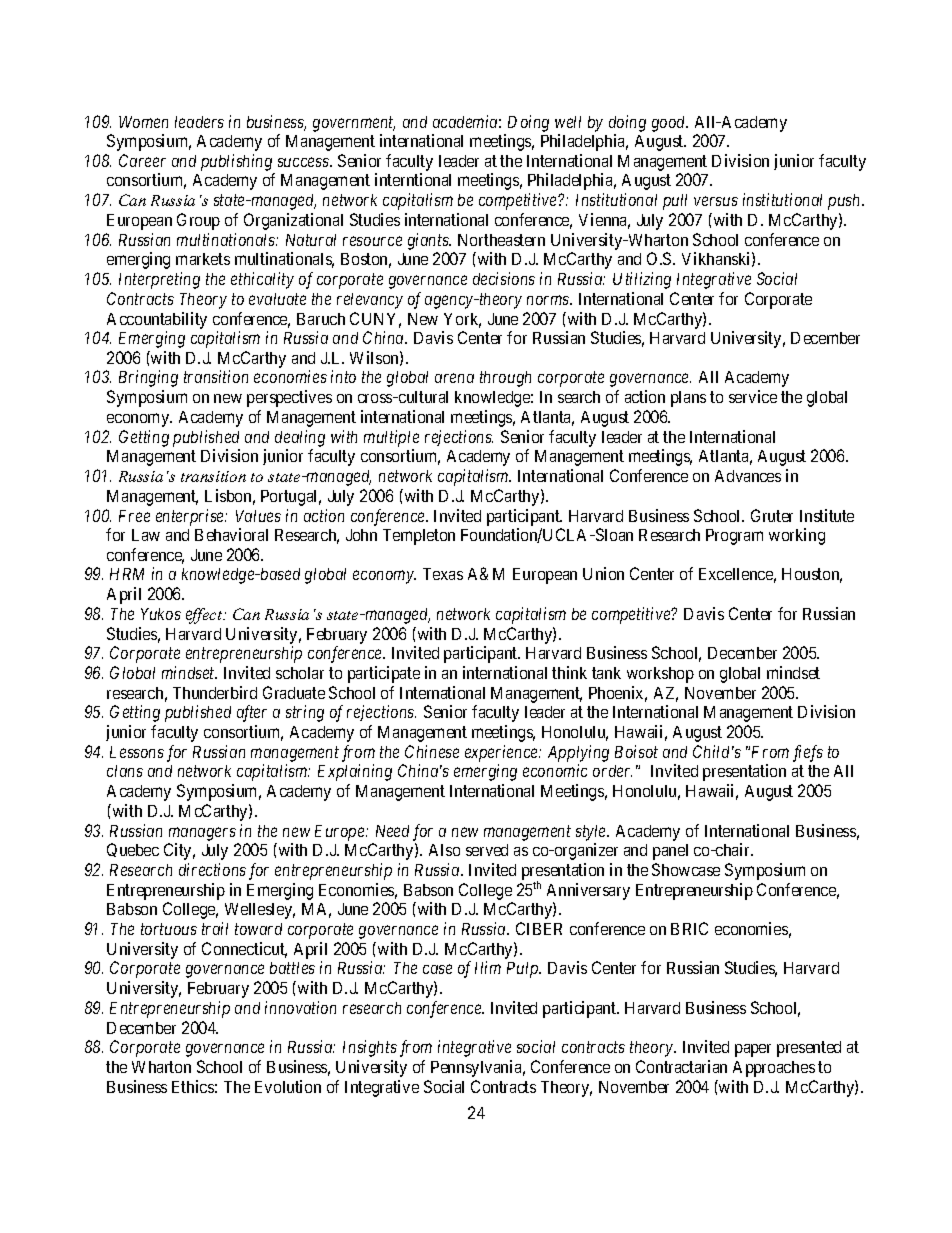  I want to click on Evolution, so click(288, 1086).
